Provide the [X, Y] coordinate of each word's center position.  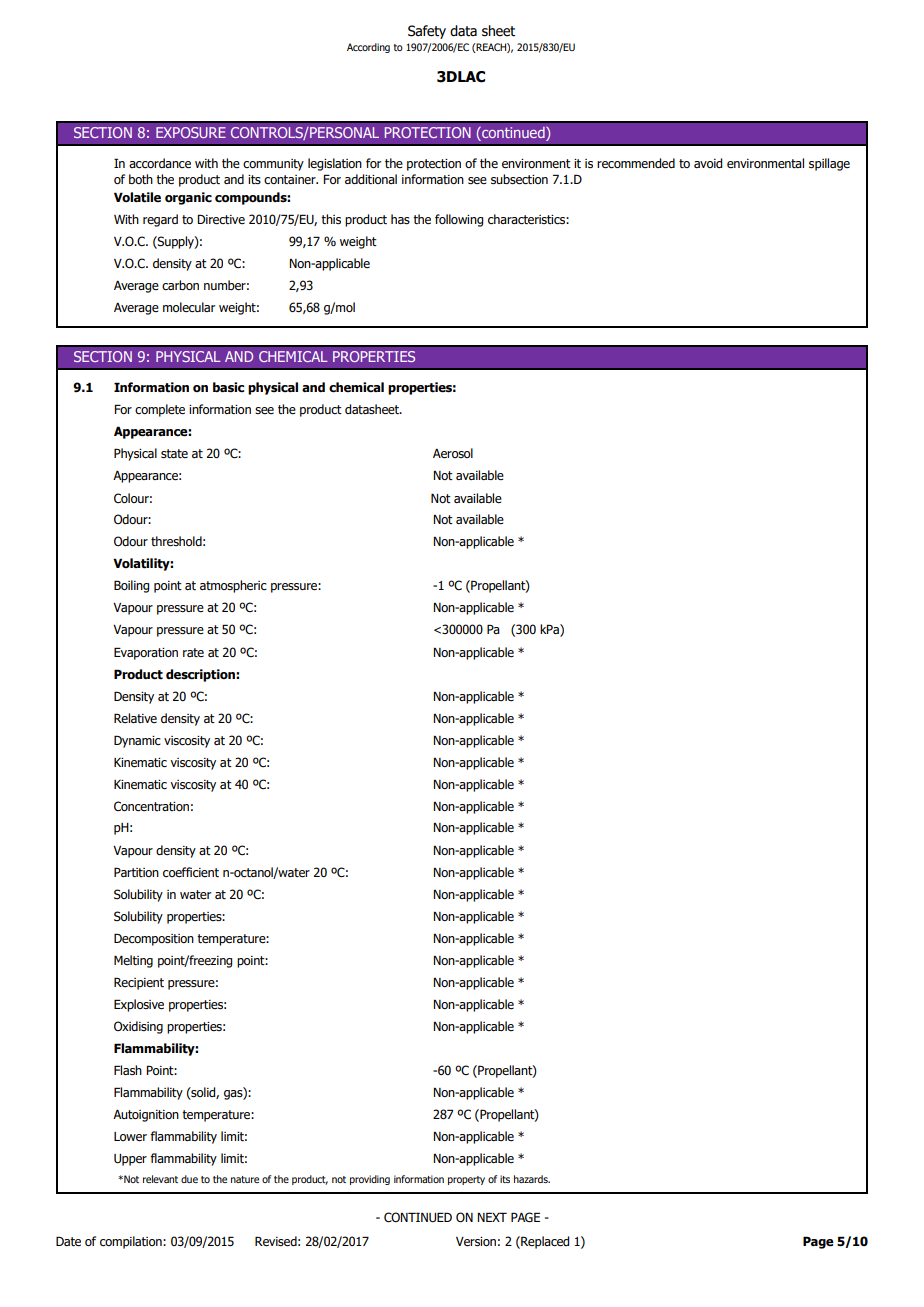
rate [193, 652]
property [466, 1180]
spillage [829, 164]
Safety [427, 32]
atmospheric [233, 586]
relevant [160, 1179]
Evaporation [146, 653]
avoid [708, 163]
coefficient [191, 872]
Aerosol [453, 453]
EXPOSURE [191, 132]
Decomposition [154, 939]
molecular [189, 307]
